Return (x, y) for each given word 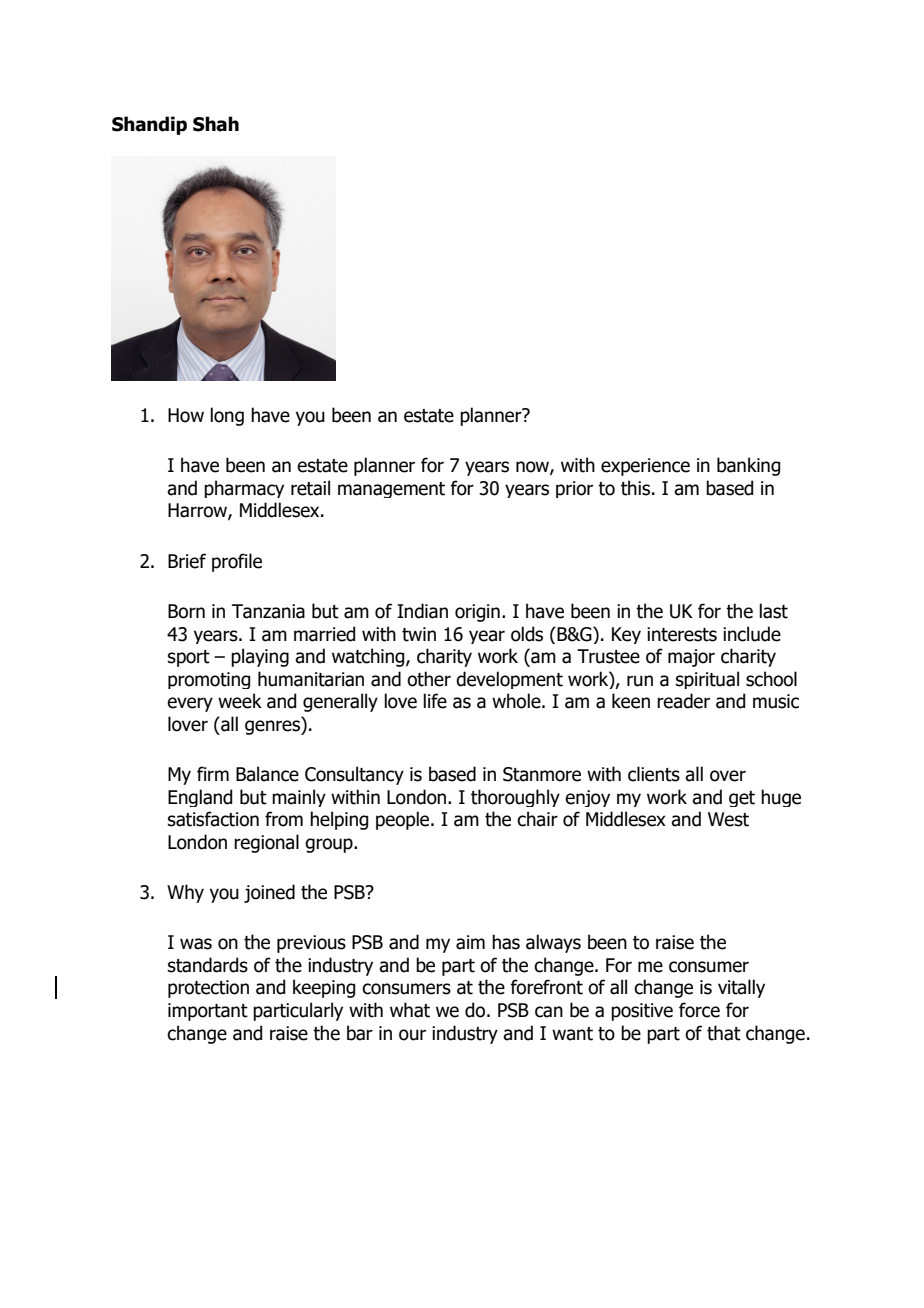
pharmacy (244, 489)
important (208, 1012)
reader (683, 701)
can (549, 1012)
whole (517, 701)
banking (748, 466)
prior (574, 489)
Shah (216, 124)
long (227, 416)
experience (645, 467)
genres (273, 727)
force (699, 1010)
